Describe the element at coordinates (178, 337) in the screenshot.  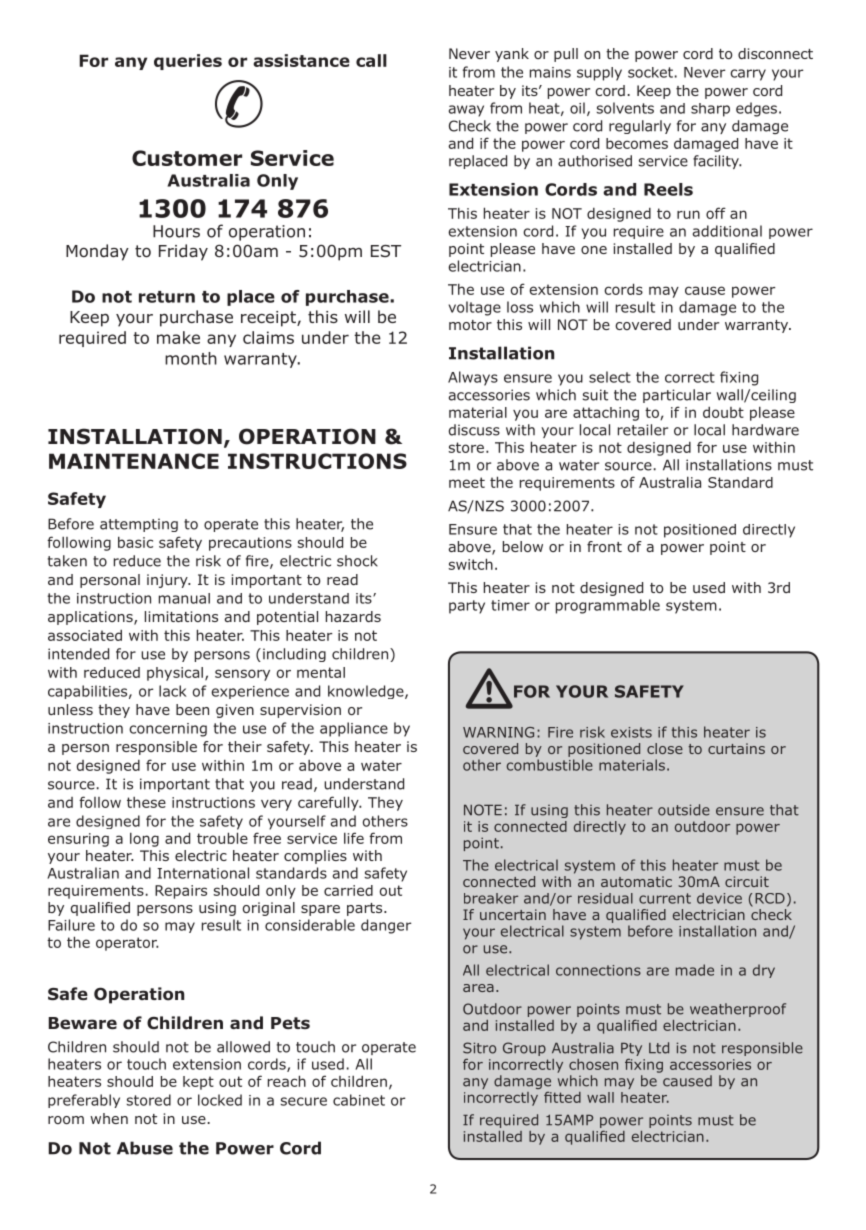
I see `make` at that location.
